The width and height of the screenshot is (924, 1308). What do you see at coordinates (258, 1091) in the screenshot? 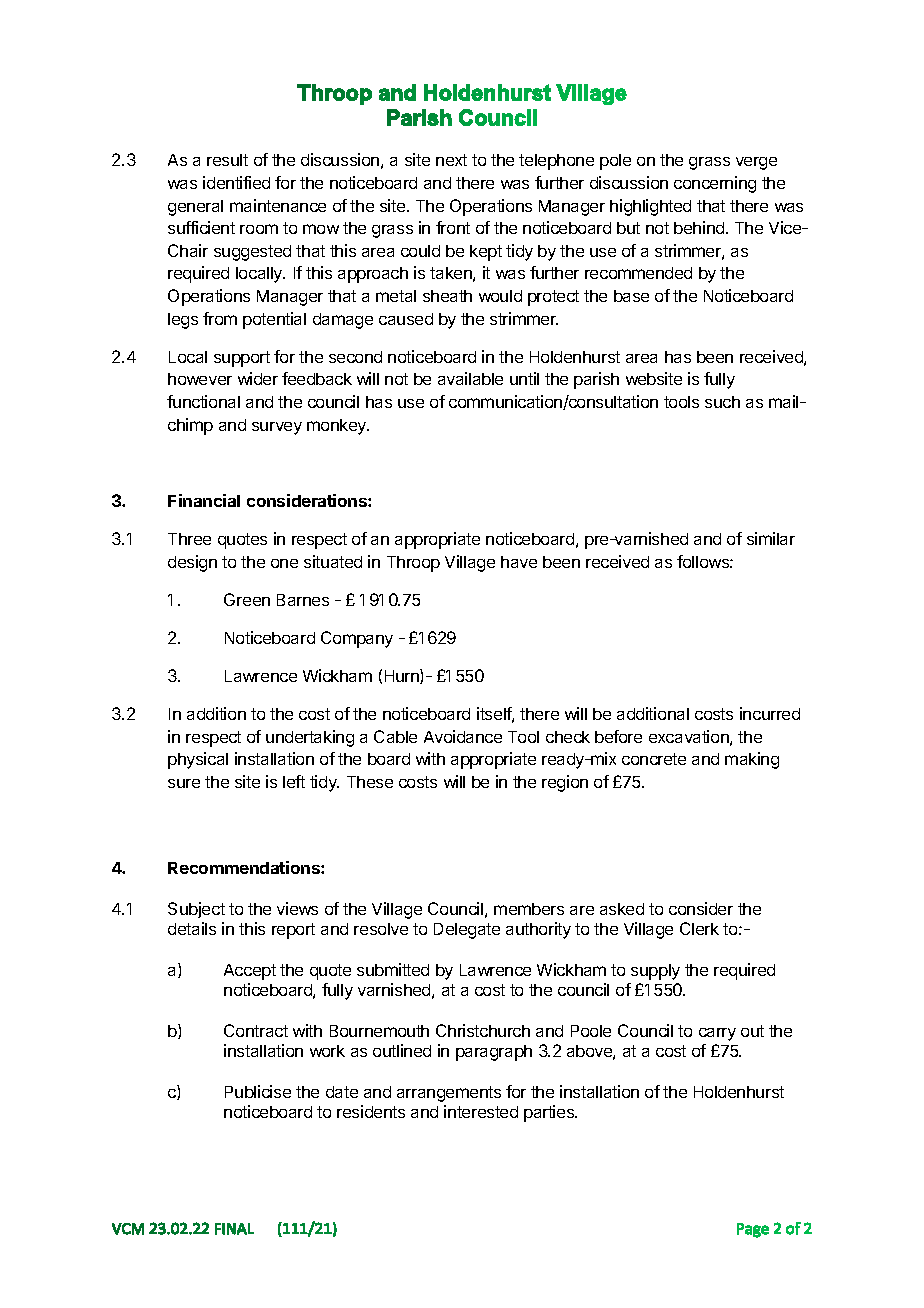
I see `Publicise` at bounding box center [258, 1091].
